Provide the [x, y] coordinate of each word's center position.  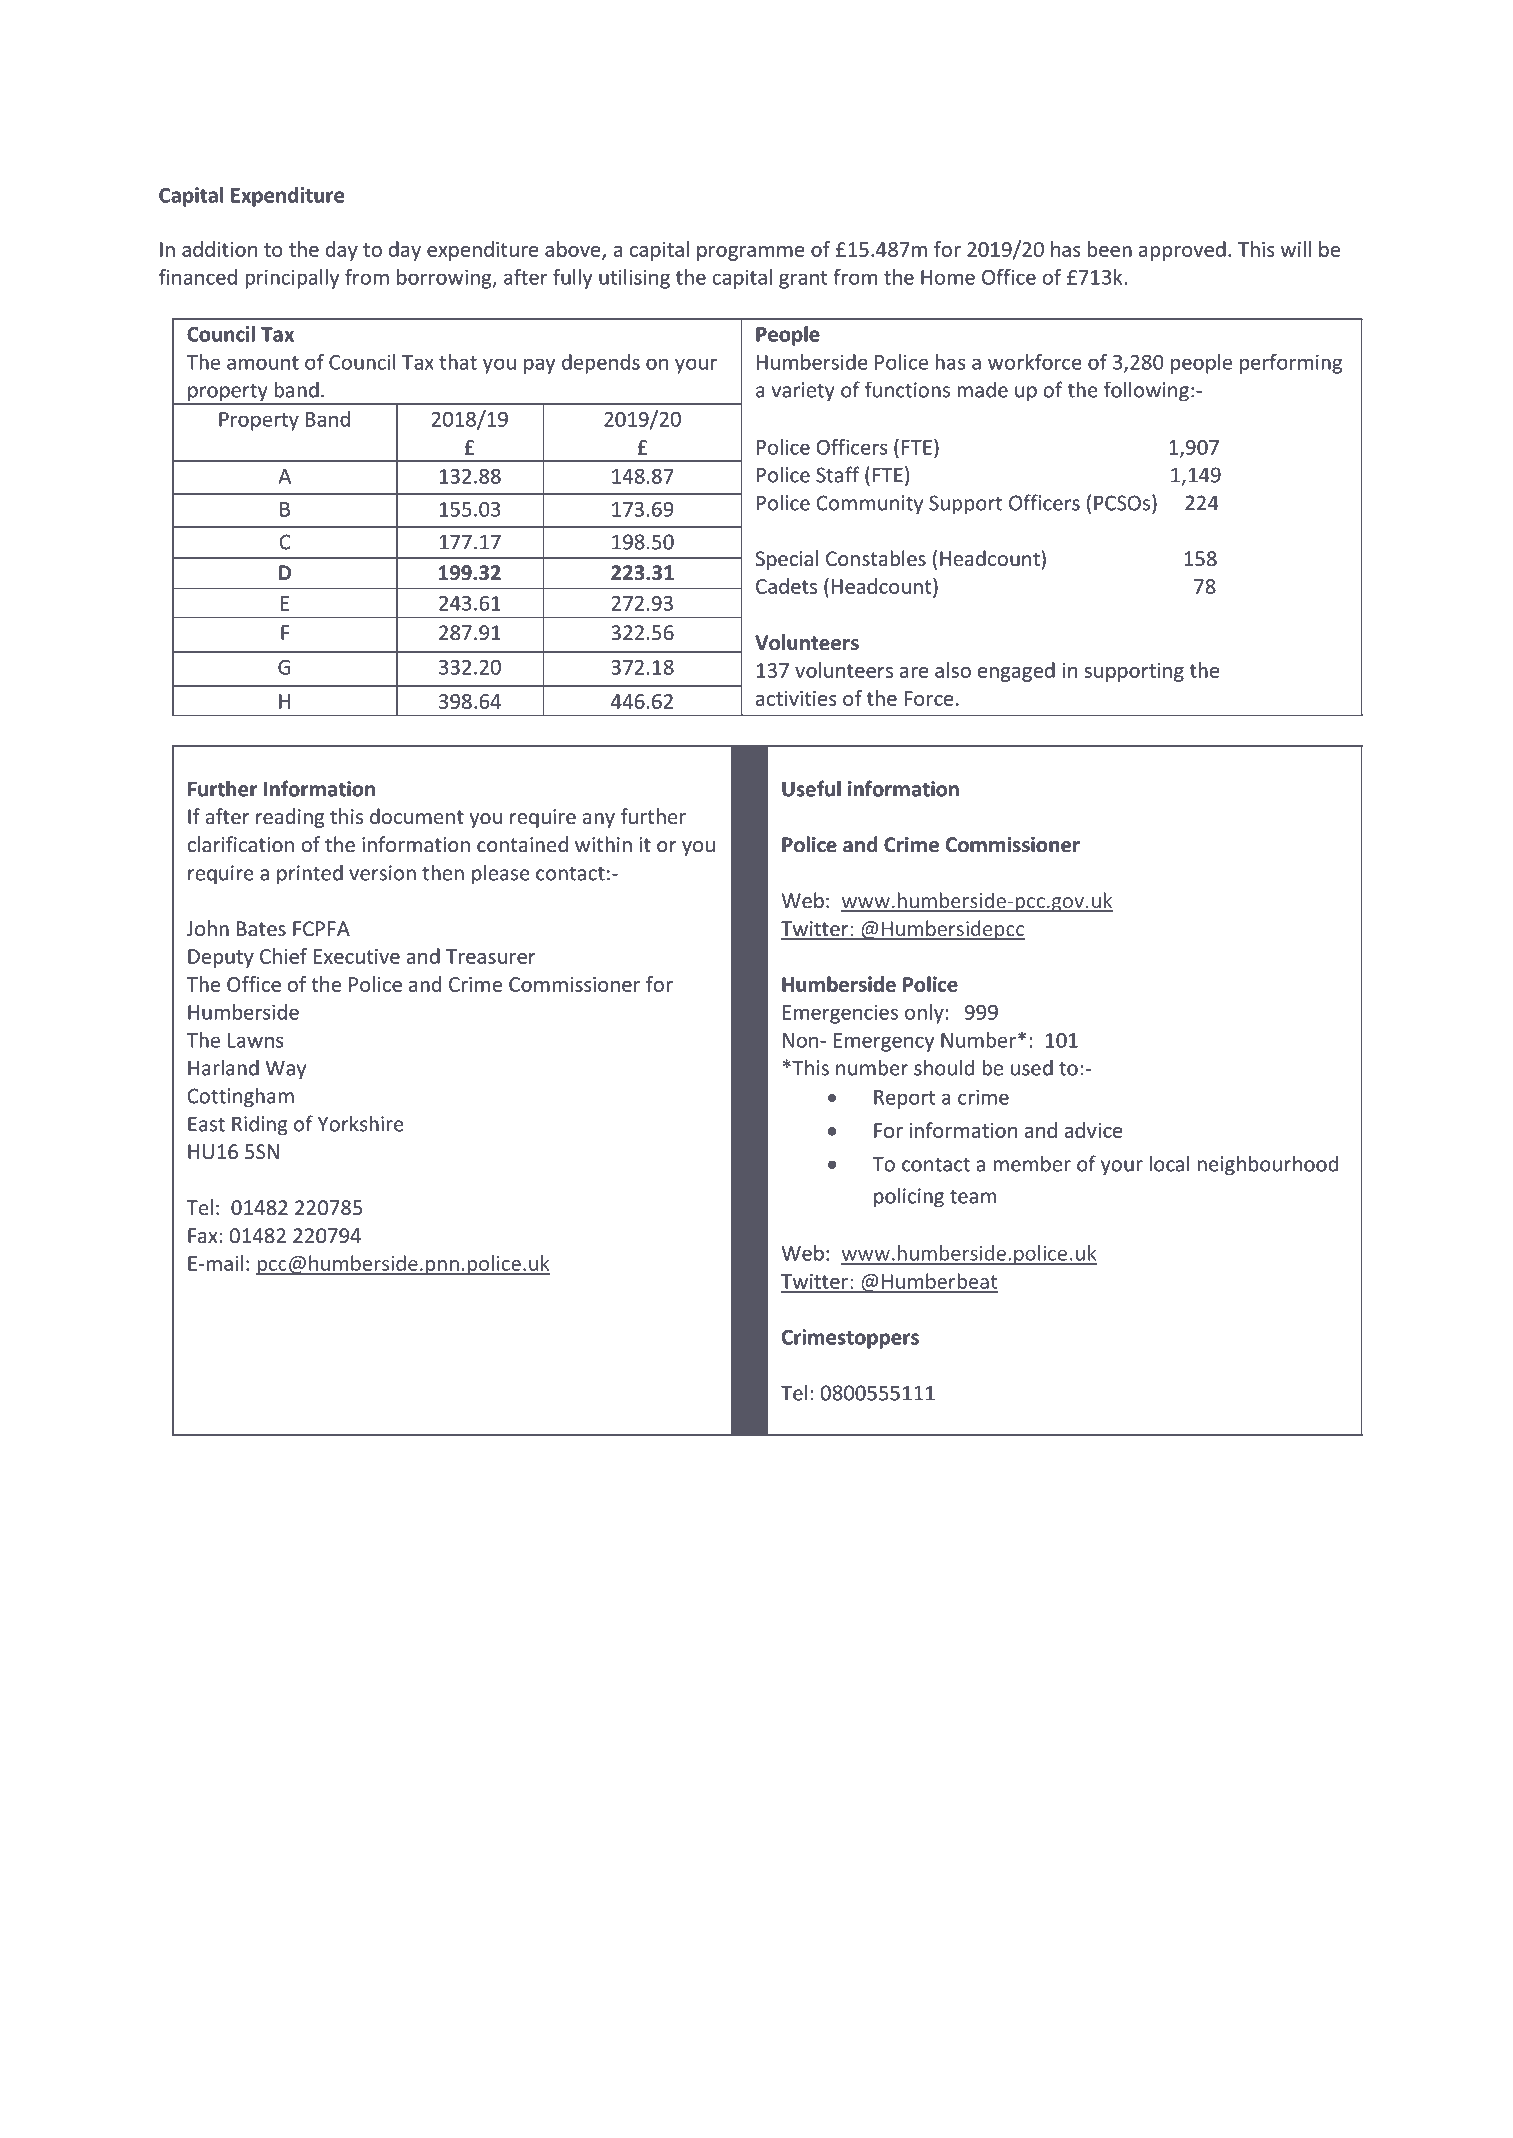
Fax [203, 1235]
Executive [357, 956]
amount [263, 363]
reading [290, 818]
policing [909, 1197]
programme [751, 253]
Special [787, 560]
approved [1182, 251]
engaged [1016, 672]
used [1032, 1067]
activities [796, 698]
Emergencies [840, 1014]
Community [870, 505]
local [1169, 1163]
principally [292, 279]
